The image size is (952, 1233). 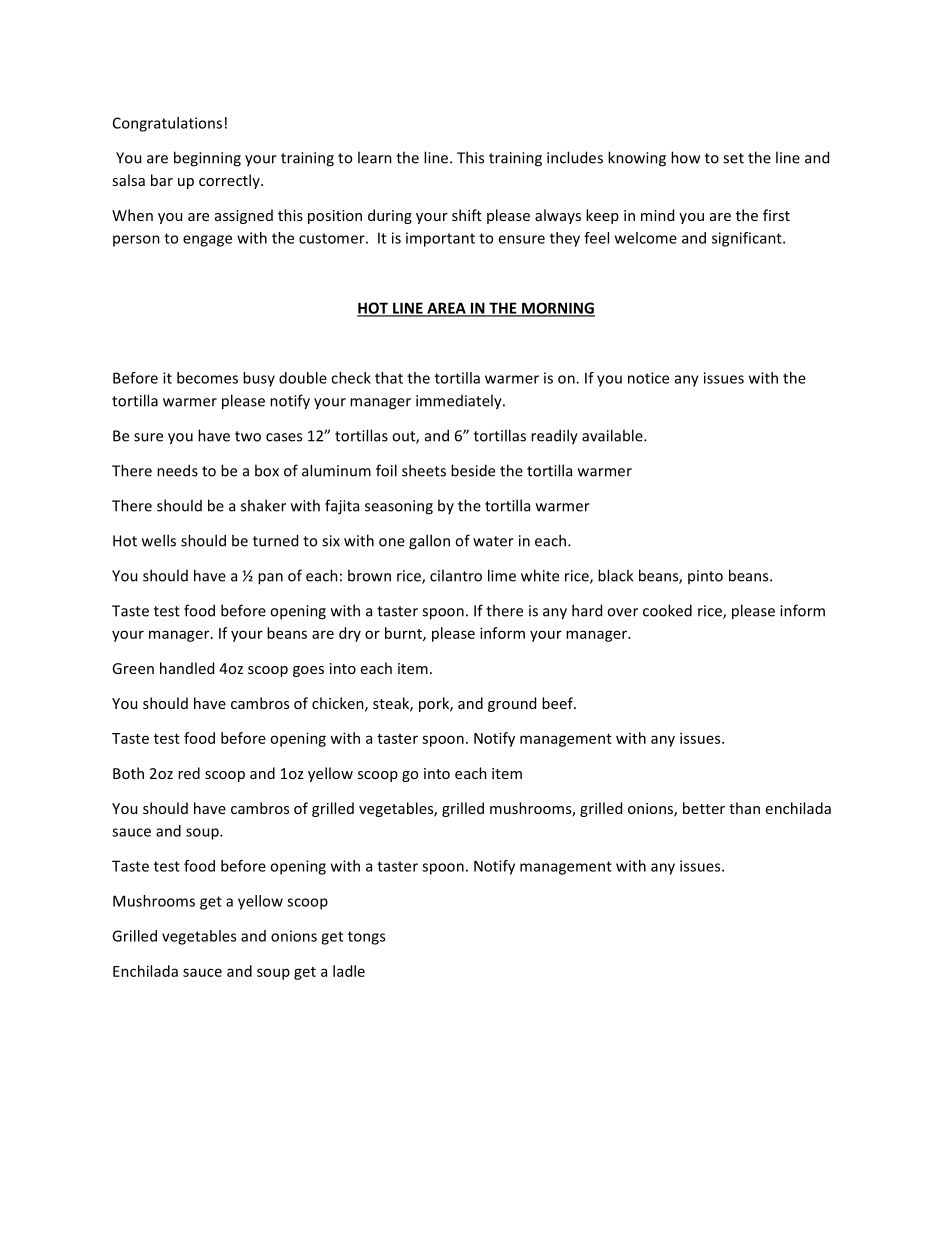 What do you see at coordinates (685, 157) in the screenshot?
I see `how` at bounding box center [685, 157].
